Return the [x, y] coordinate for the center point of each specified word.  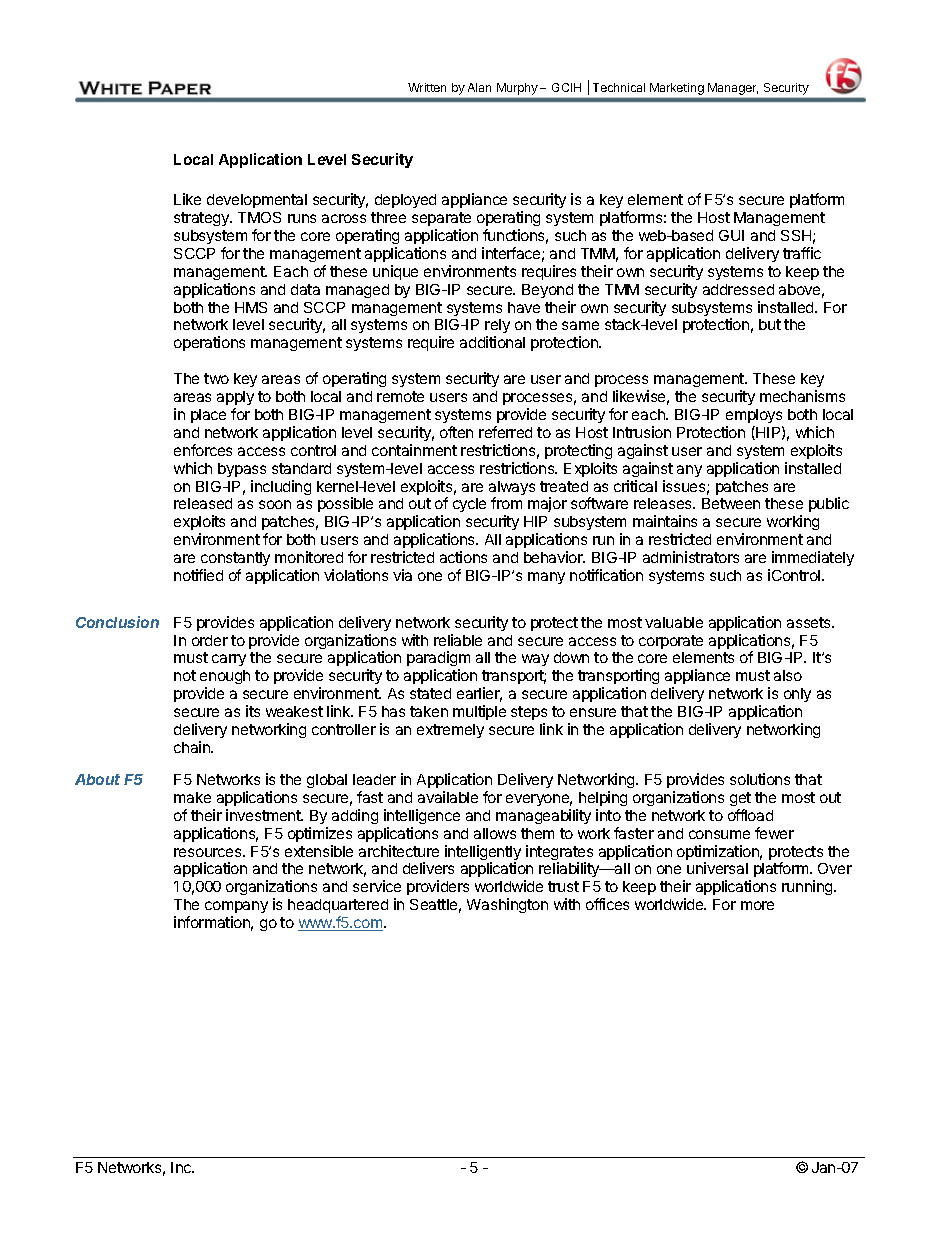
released [203, 503]
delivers [428, 868]
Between [731, 503]
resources [209, 852]
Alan [479, 87]
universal [717, 868]
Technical [619, 87]
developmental [257, 201]
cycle [469, 505]
